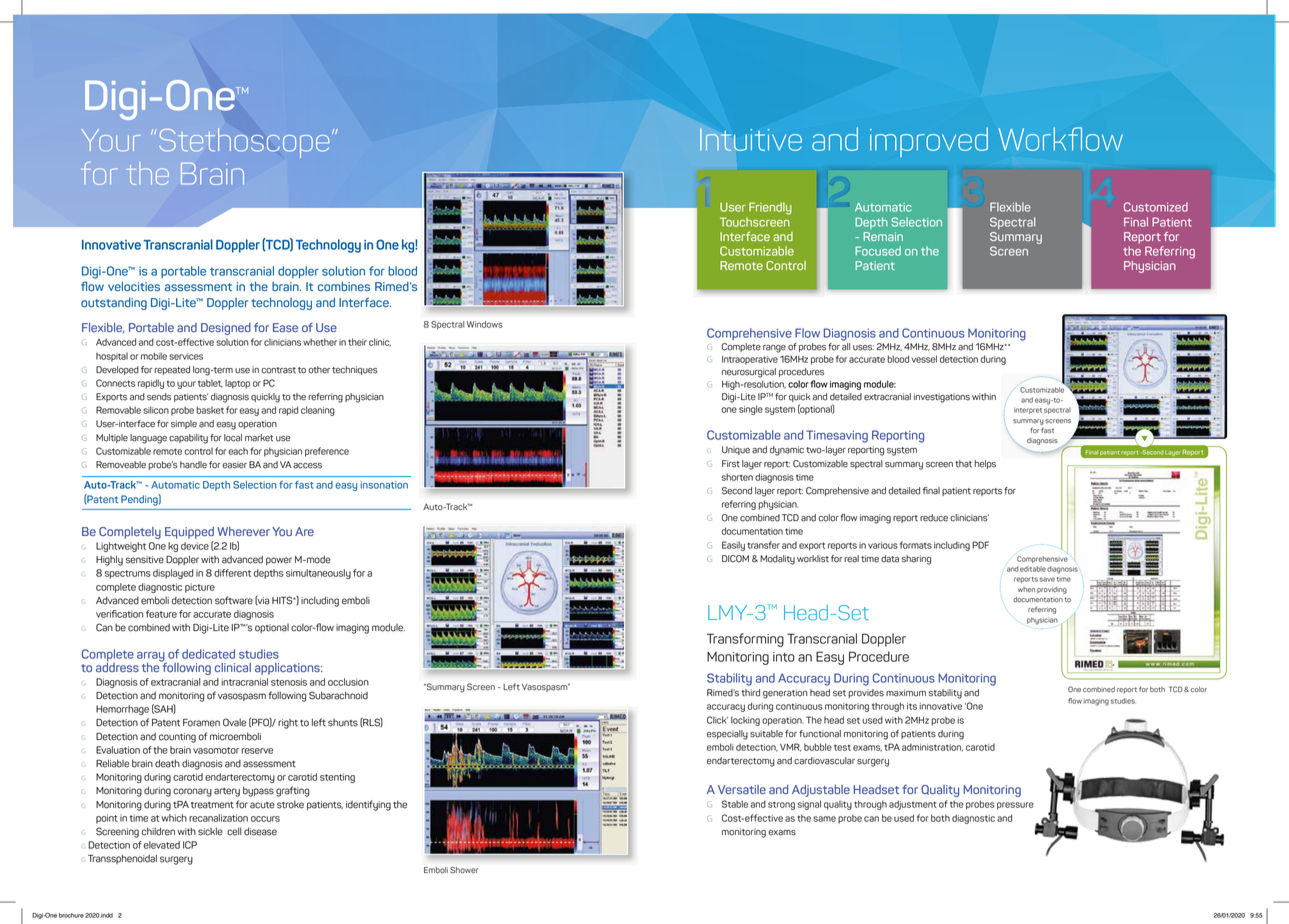  Describe the element at coordinates (243, 531) in the screenshot. I see `Wherever` at that location.
